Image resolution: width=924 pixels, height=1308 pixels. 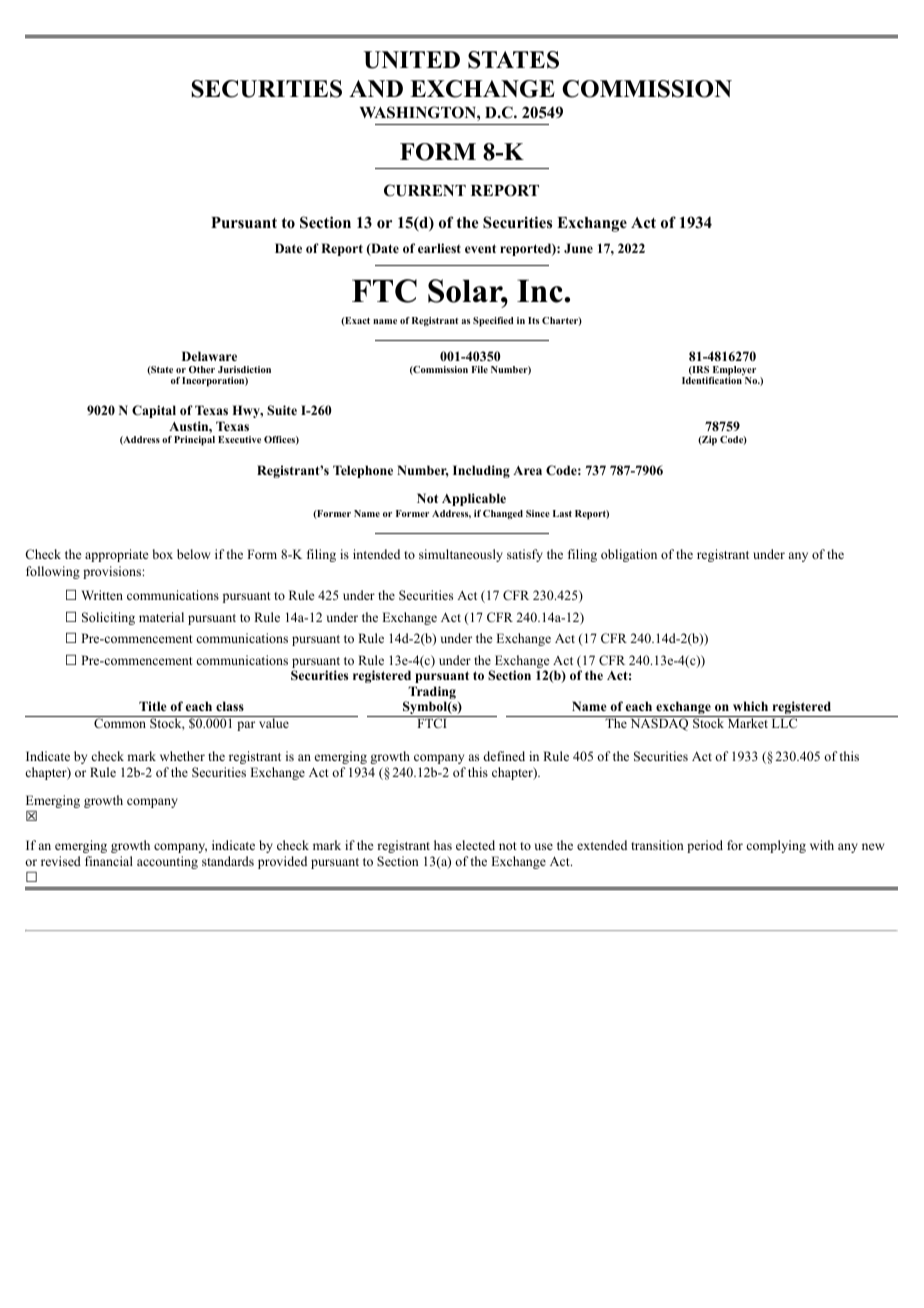 I want to click on UNITED, so click(x=412, y=60).
